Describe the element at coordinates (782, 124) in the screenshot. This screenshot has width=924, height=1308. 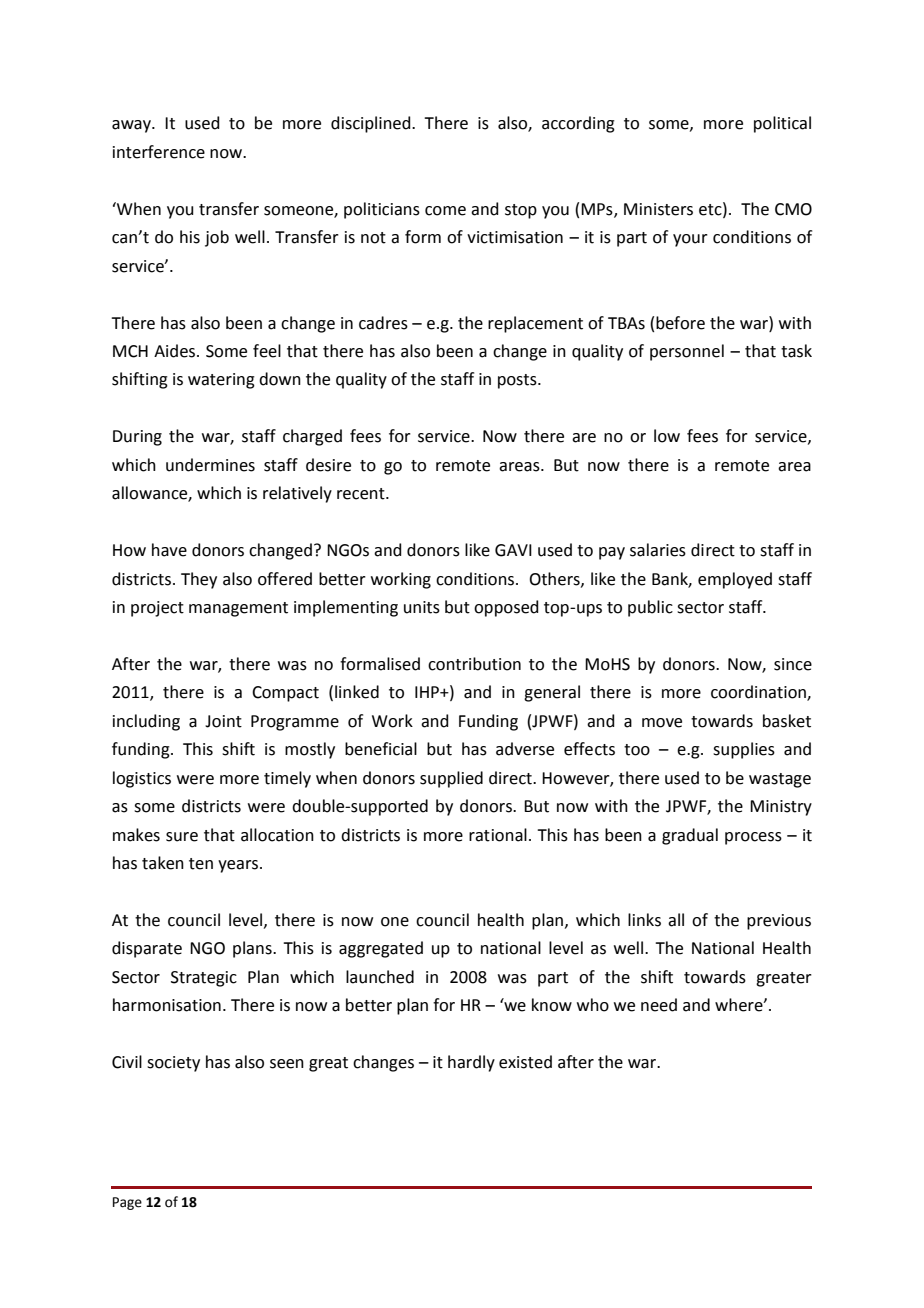
I see `political` at that location.
